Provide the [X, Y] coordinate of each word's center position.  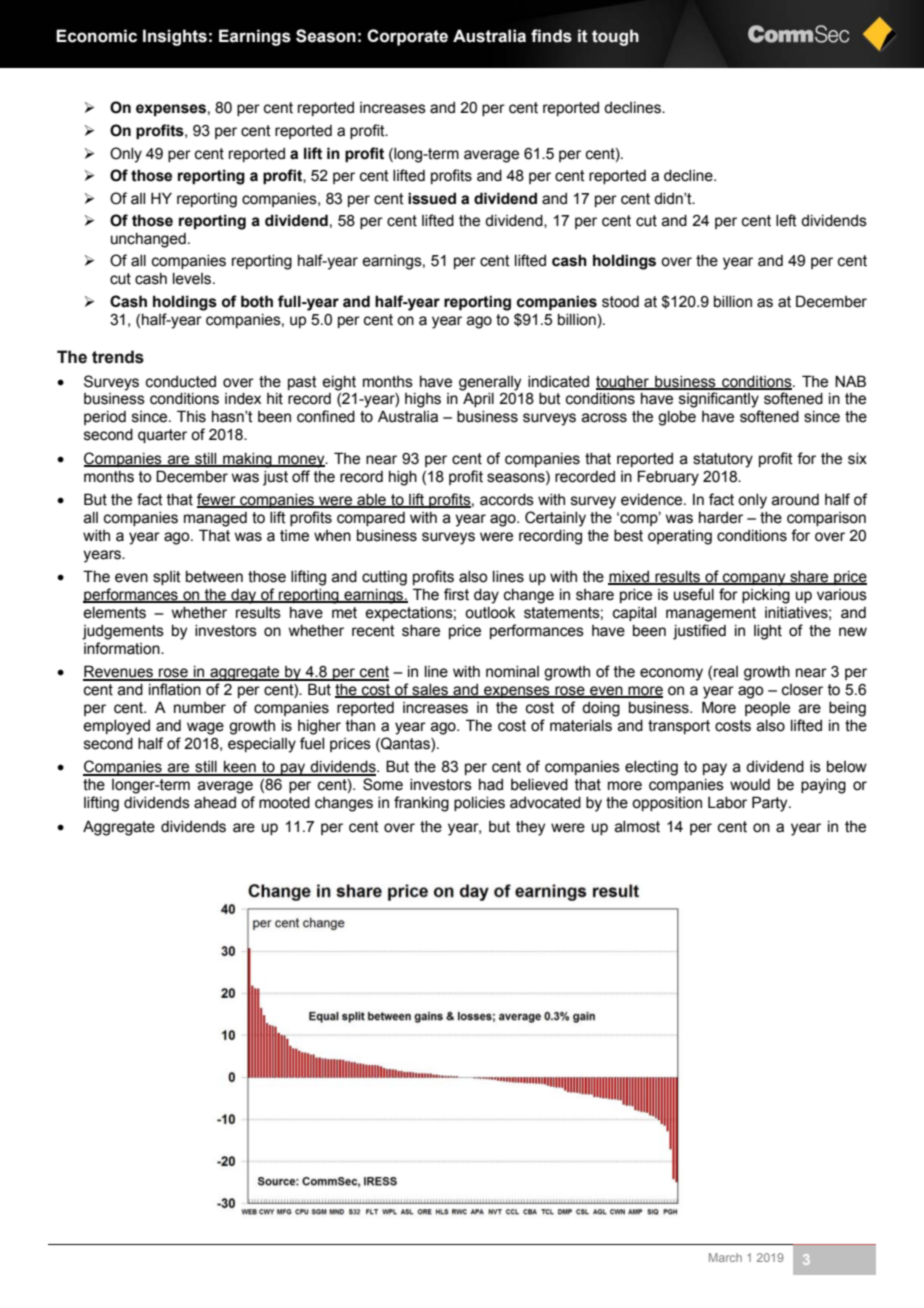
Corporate [407, 37]
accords [507, 500]
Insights [175, 37]
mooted [284, 803]
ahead [215, 803]
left [786, 220]
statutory [723, 460]
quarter [162, 436]
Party [771, 804]
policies [479, 804]
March [725, 1257]
